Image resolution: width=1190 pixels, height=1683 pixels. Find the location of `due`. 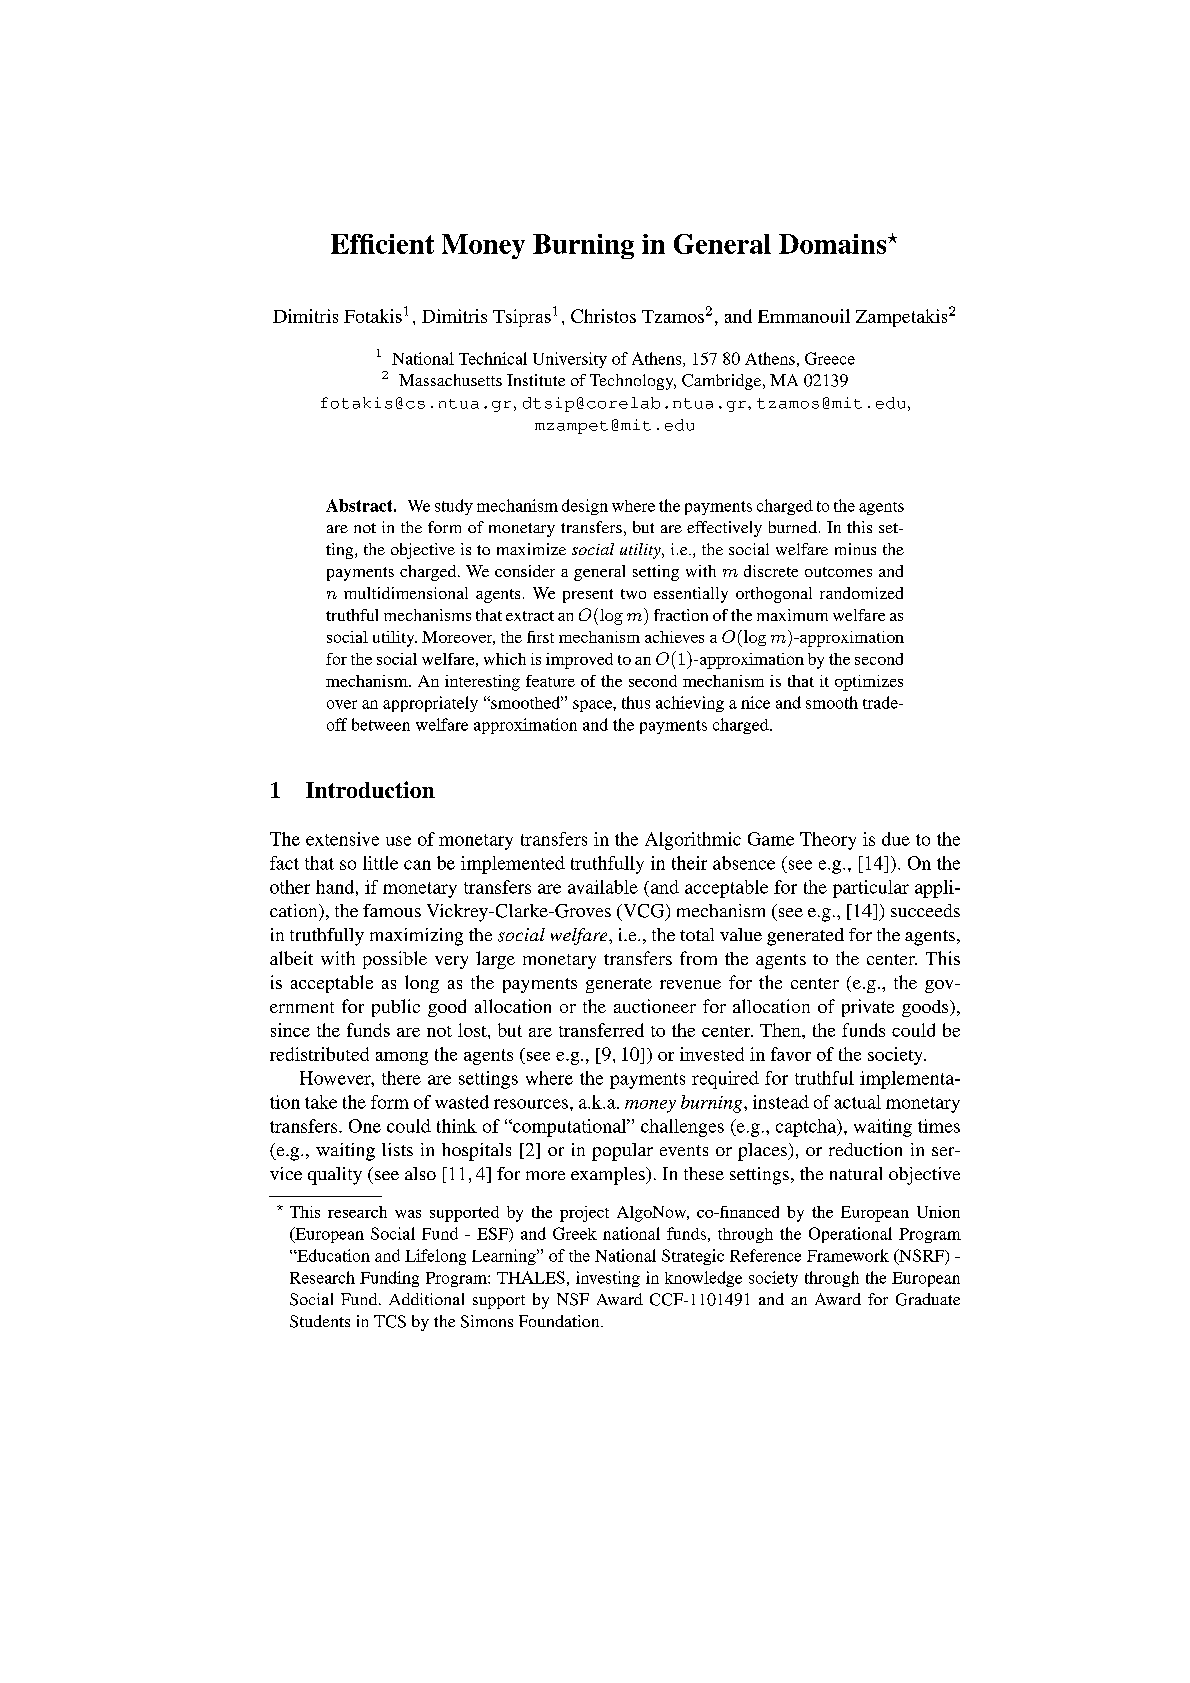

due is located at coordinates (896, 839).
